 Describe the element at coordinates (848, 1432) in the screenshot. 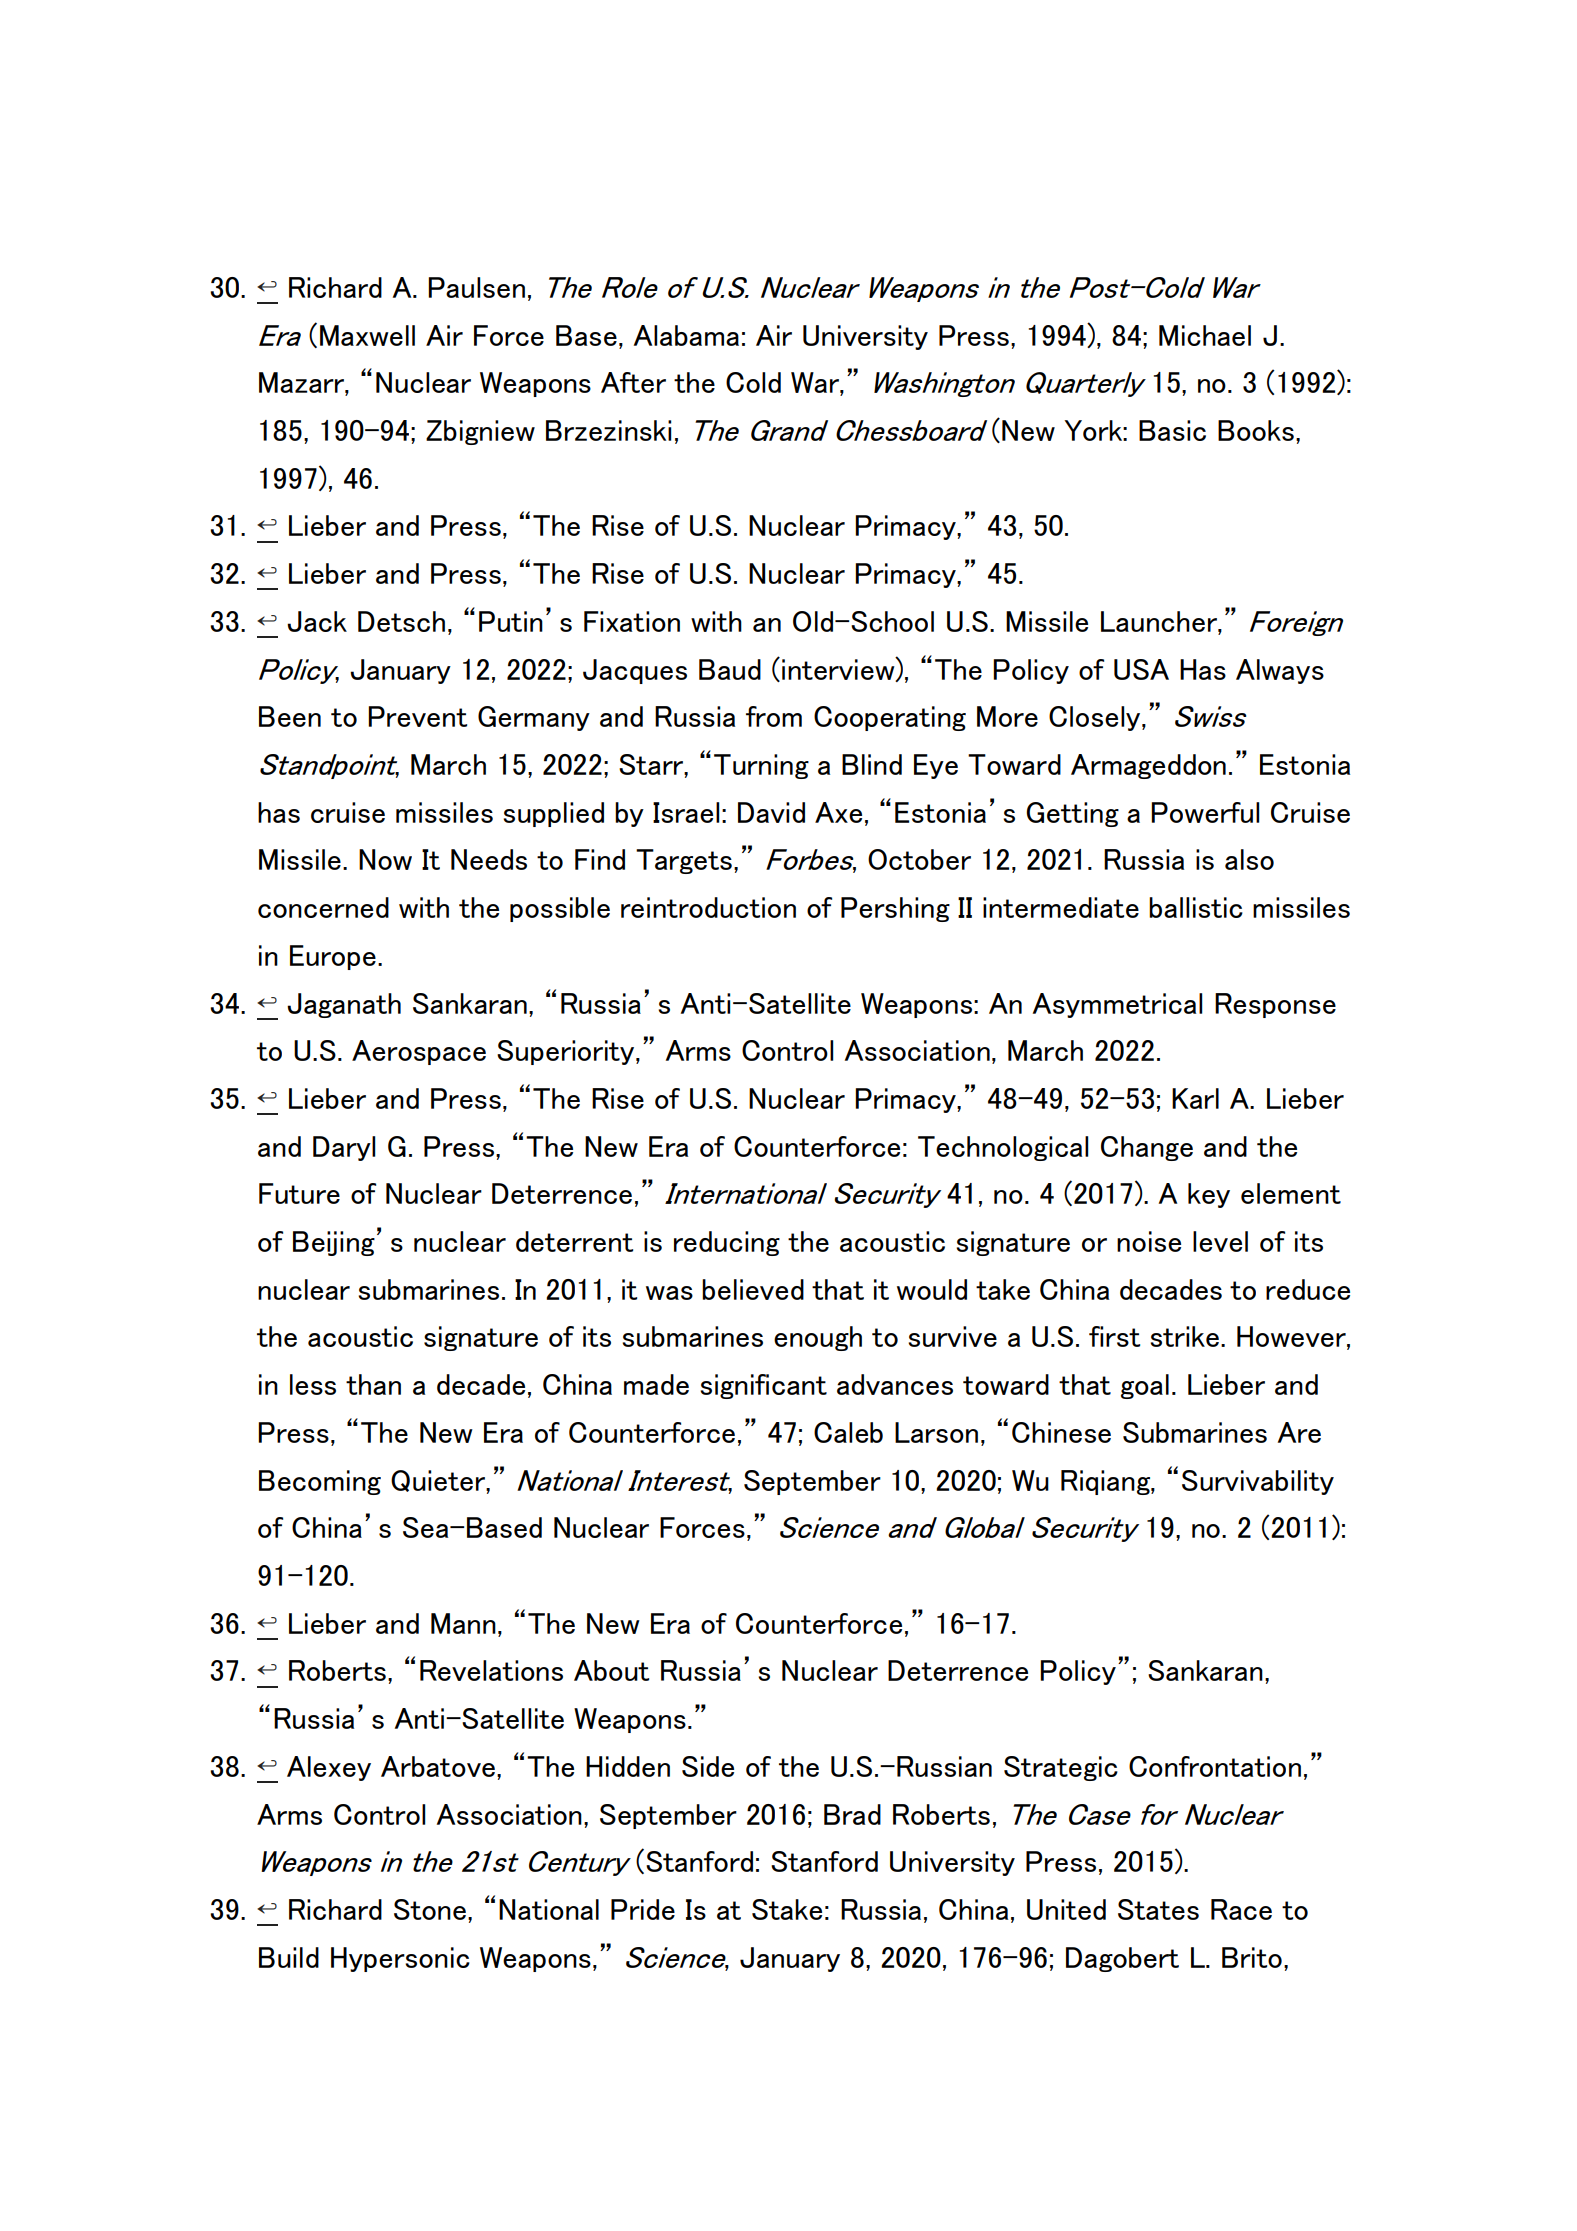

I see `Caleb` at that location.
